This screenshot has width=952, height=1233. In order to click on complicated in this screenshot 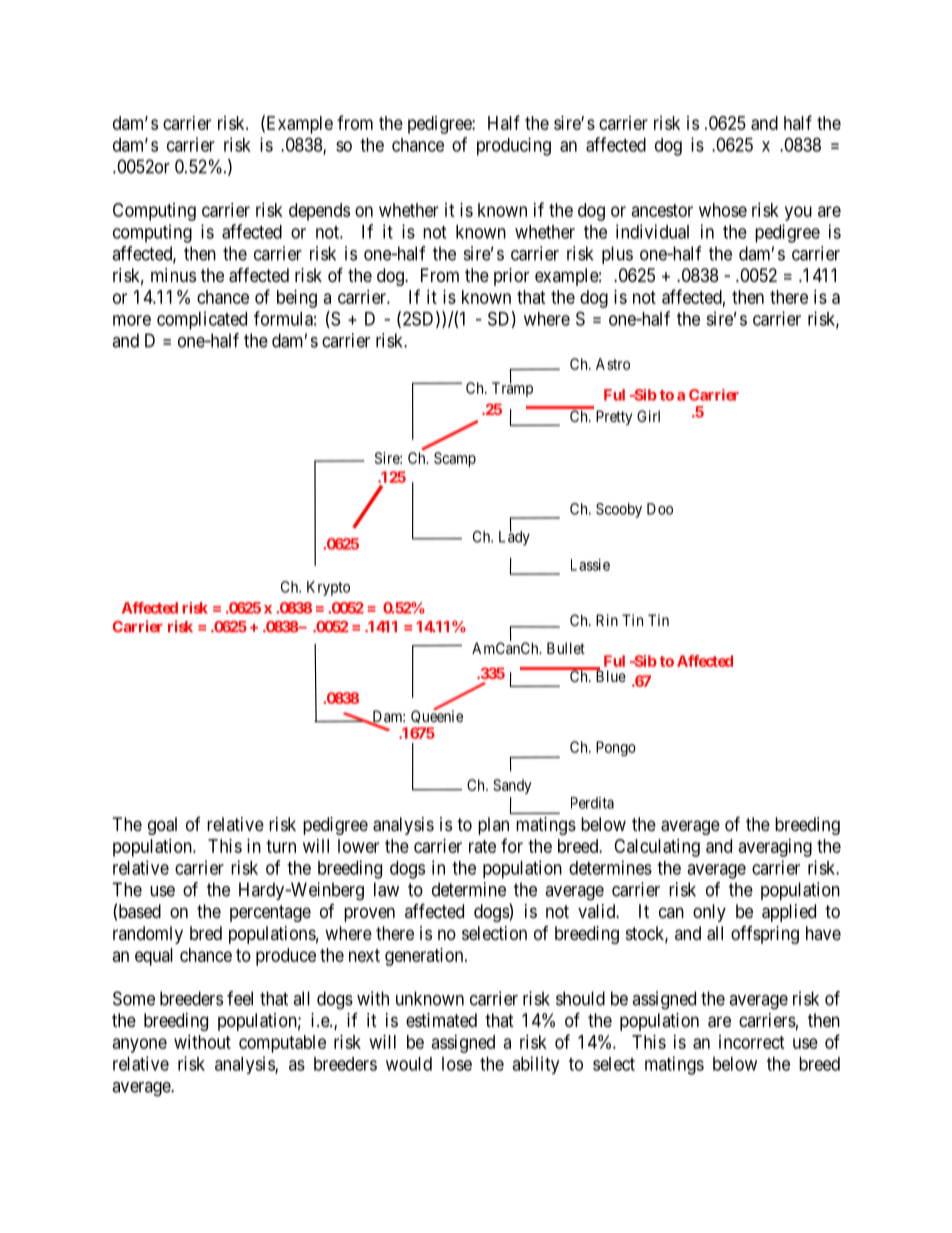, I will do `click(202, 320)`.
